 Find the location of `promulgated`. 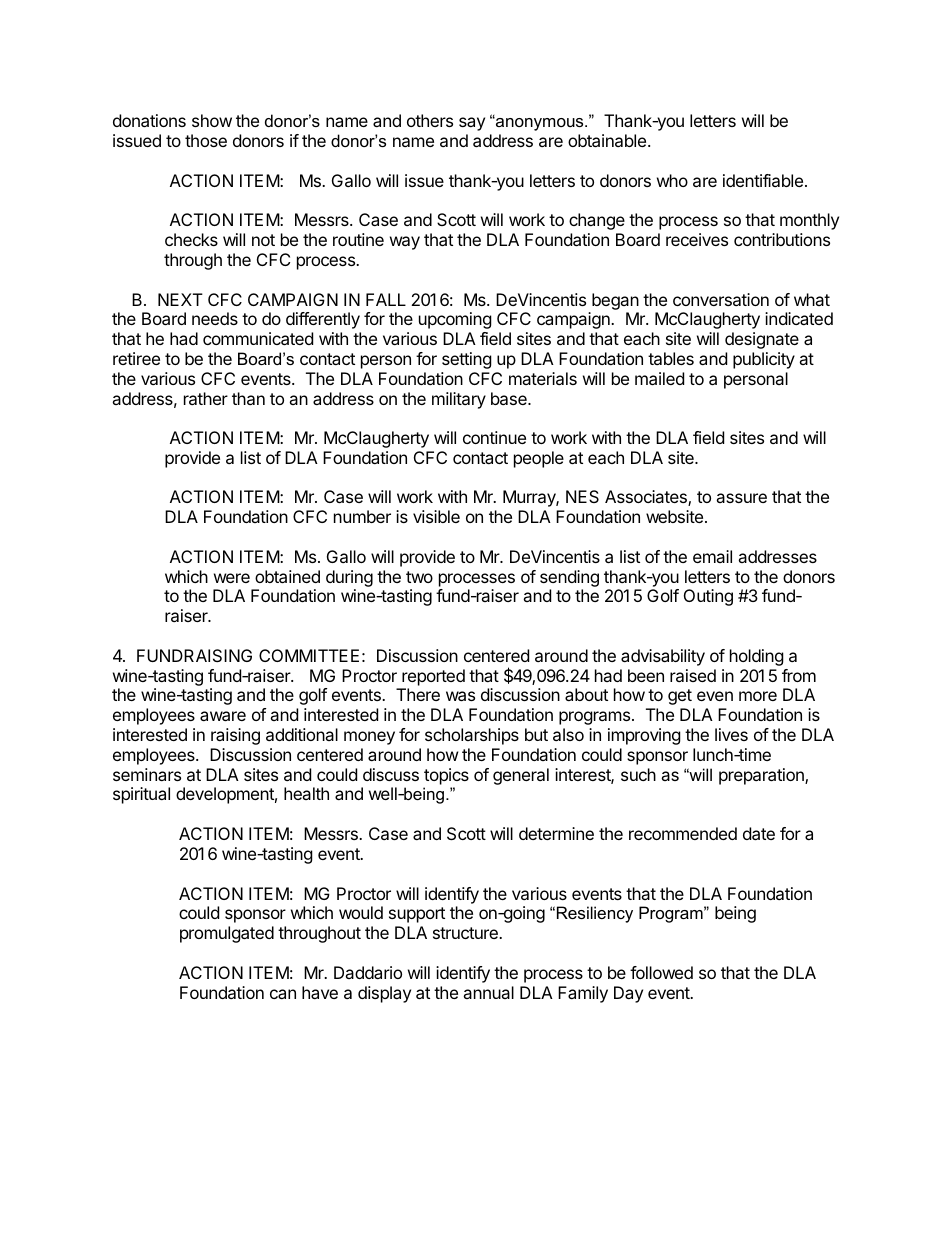

promulgated is located at coordinates (227, 934).
